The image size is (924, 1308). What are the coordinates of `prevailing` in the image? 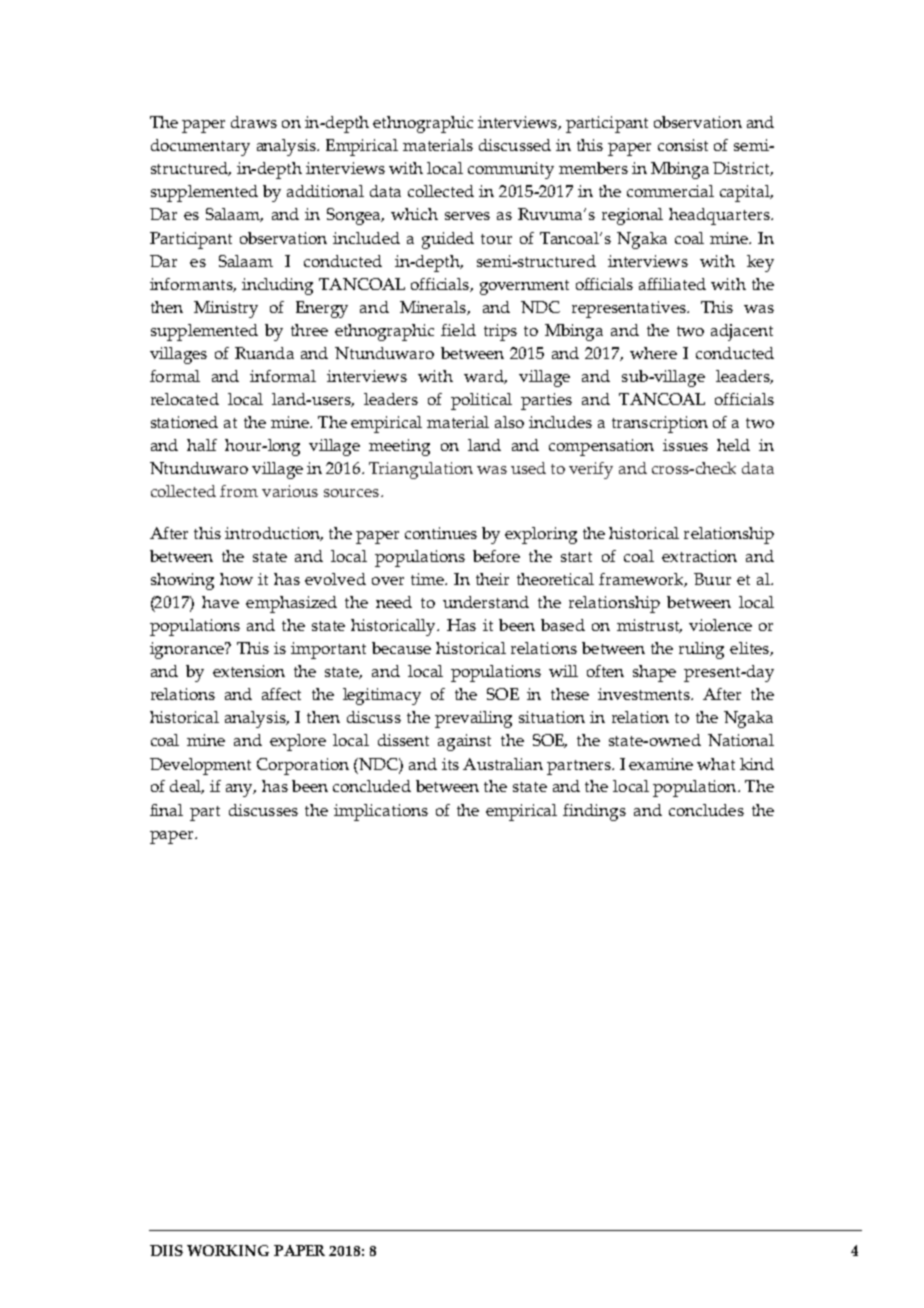 It's located at (473, 719).
